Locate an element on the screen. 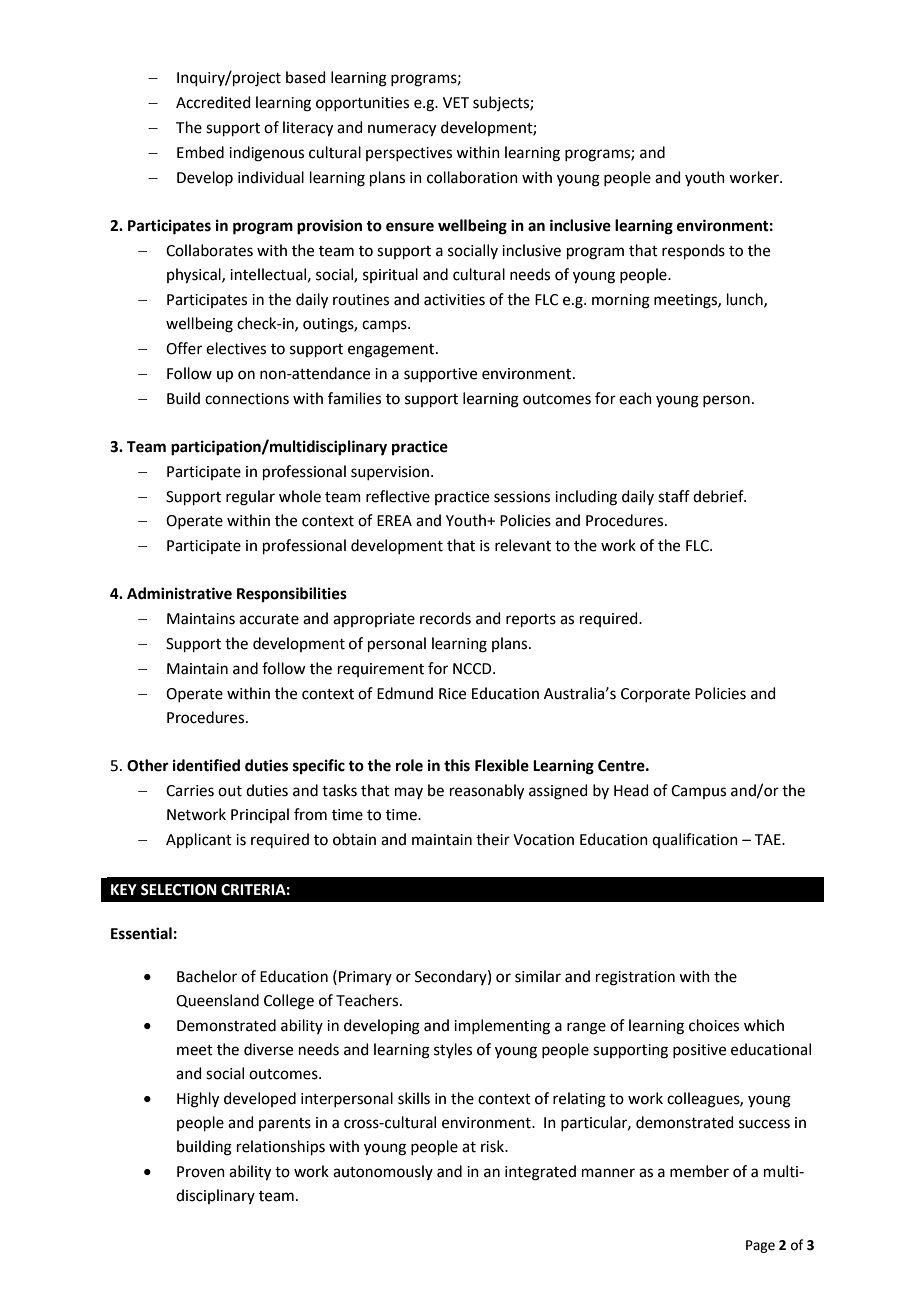  VET is located at coordinates (456, 102).
